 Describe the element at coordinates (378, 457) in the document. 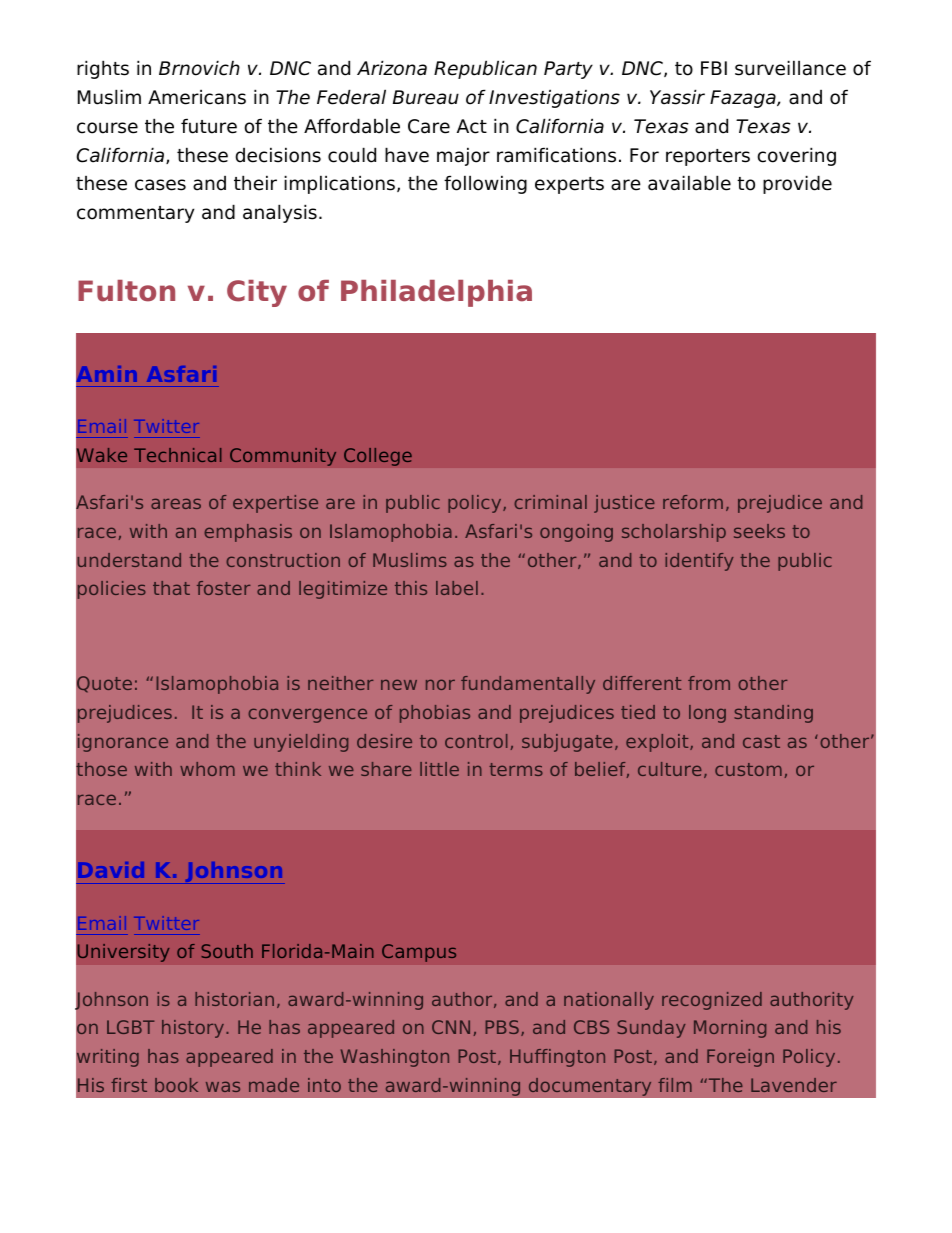

I see `College` at that location.
